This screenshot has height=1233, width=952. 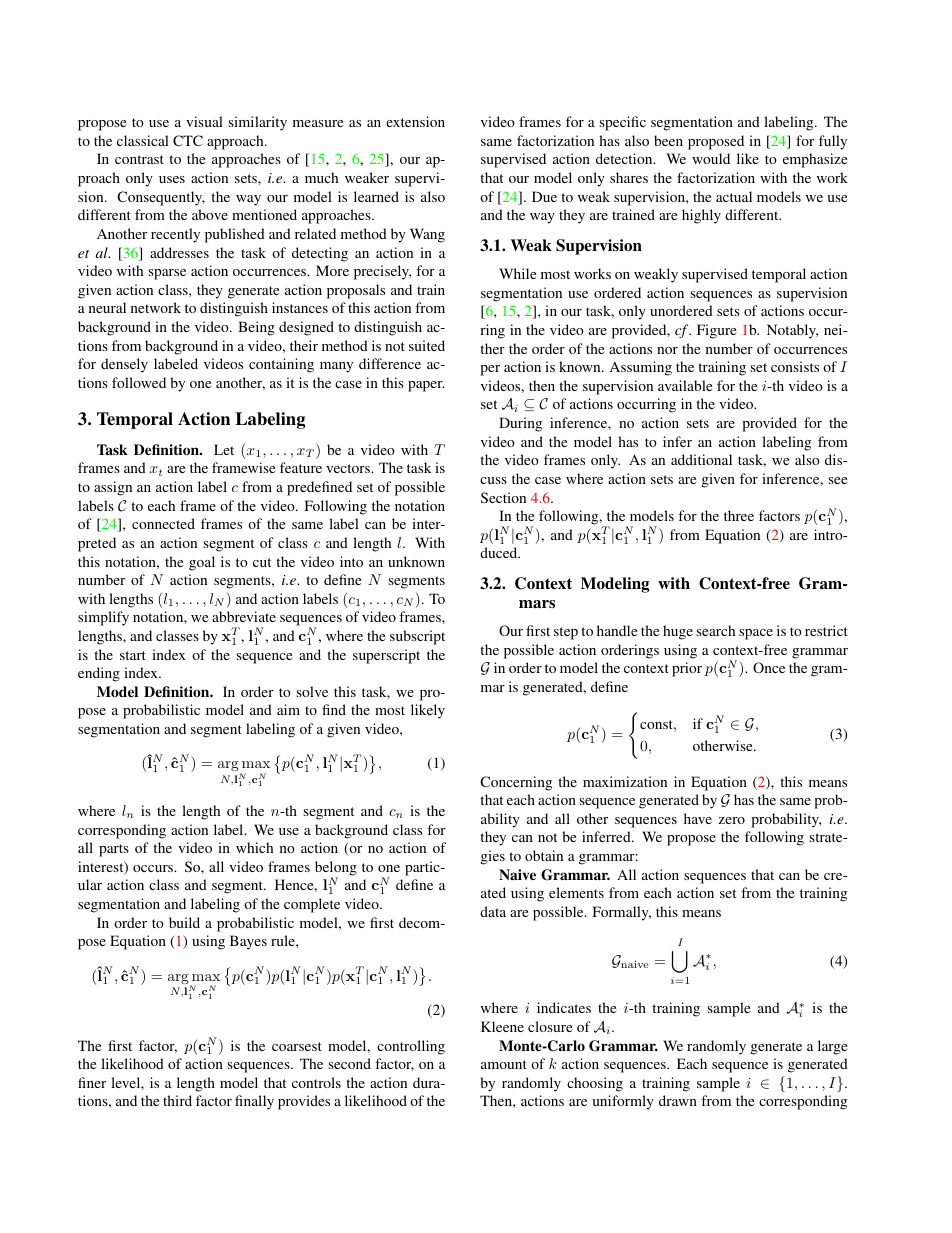 I want to click on third, so click(x=177, y=1100).
